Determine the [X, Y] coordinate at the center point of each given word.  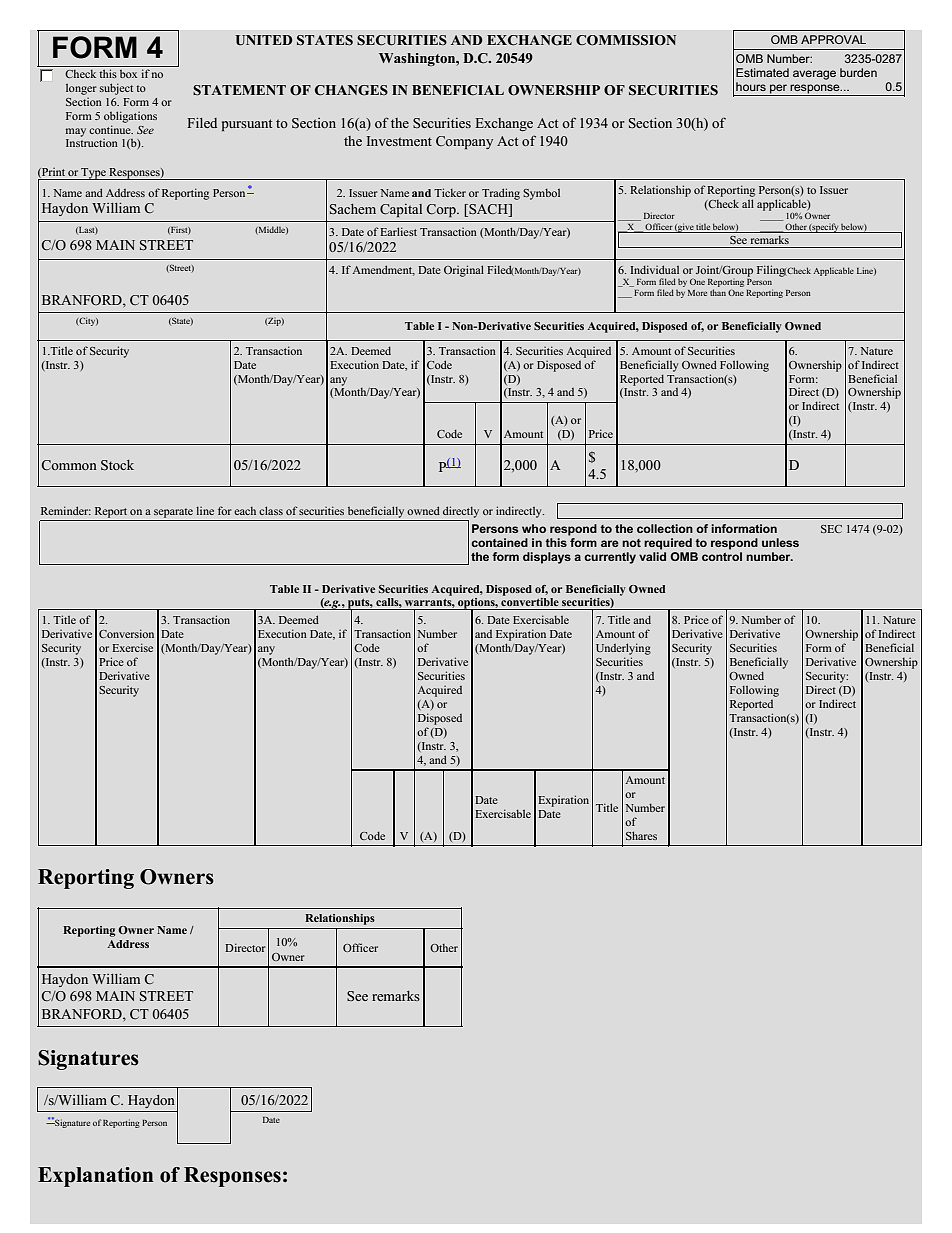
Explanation [95, 1177]
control [722, 556]
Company [464, 142]
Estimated [762, 72]
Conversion [126, 633]
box [128, 74]
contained [499, 542]
